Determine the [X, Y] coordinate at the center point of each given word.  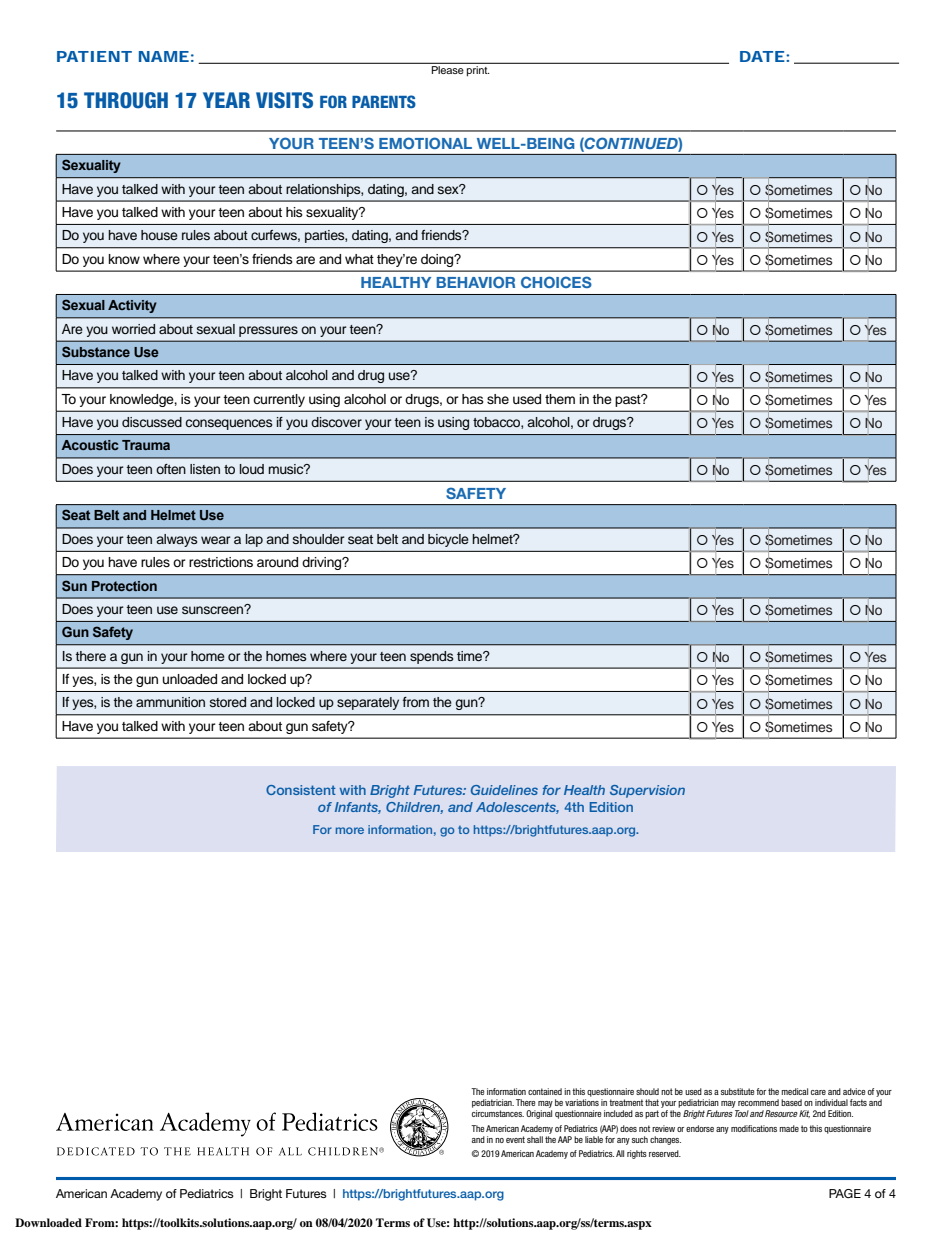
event [515, 1139]
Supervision [647, 791]
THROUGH [126, 100]
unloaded [190, 679]
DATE [762, 56]
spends [432, 657]
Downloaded [48, 1222]
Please [447, 70]
